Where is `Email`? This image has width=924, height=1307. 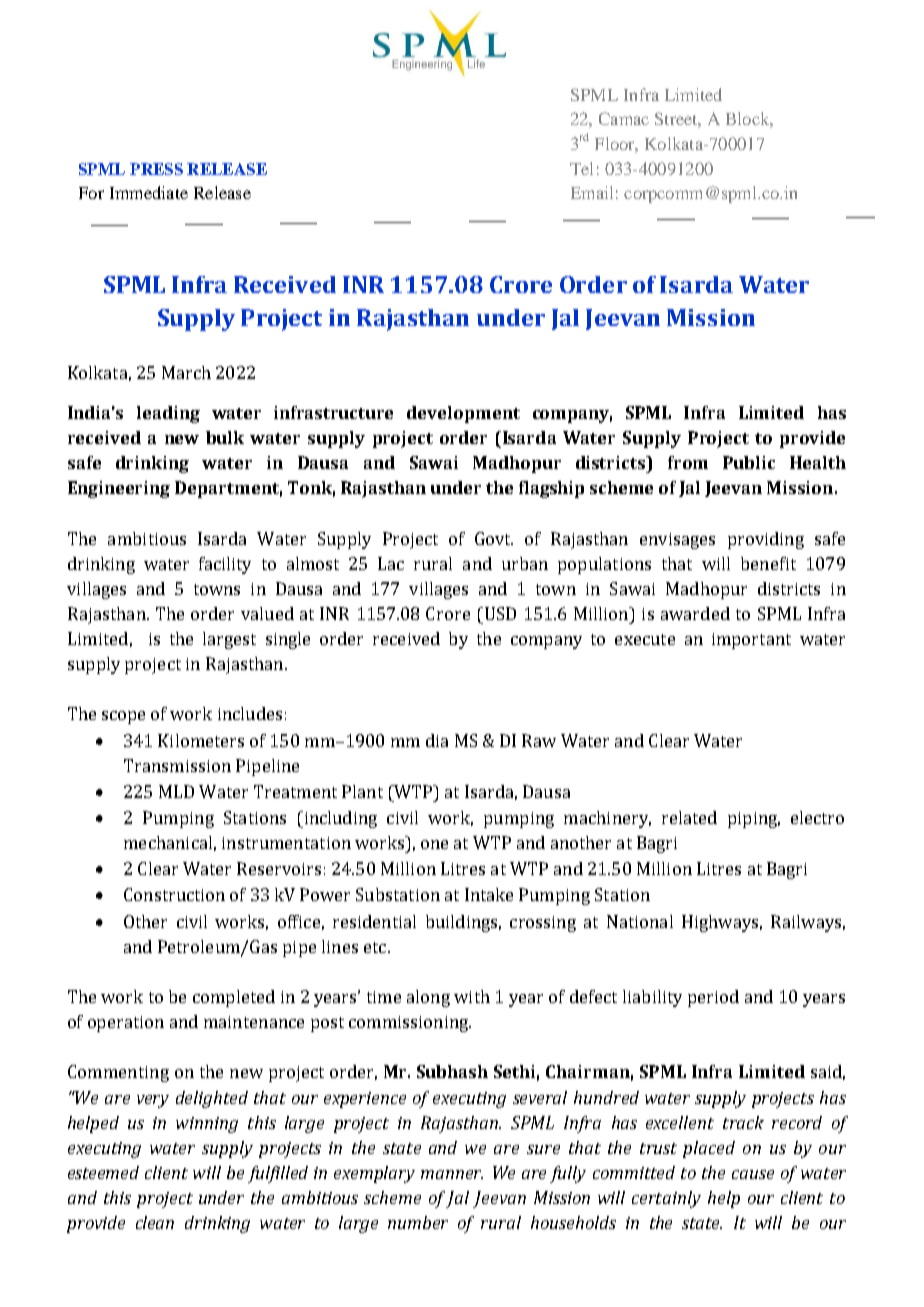
Email is located at coordinates (592, 192).
